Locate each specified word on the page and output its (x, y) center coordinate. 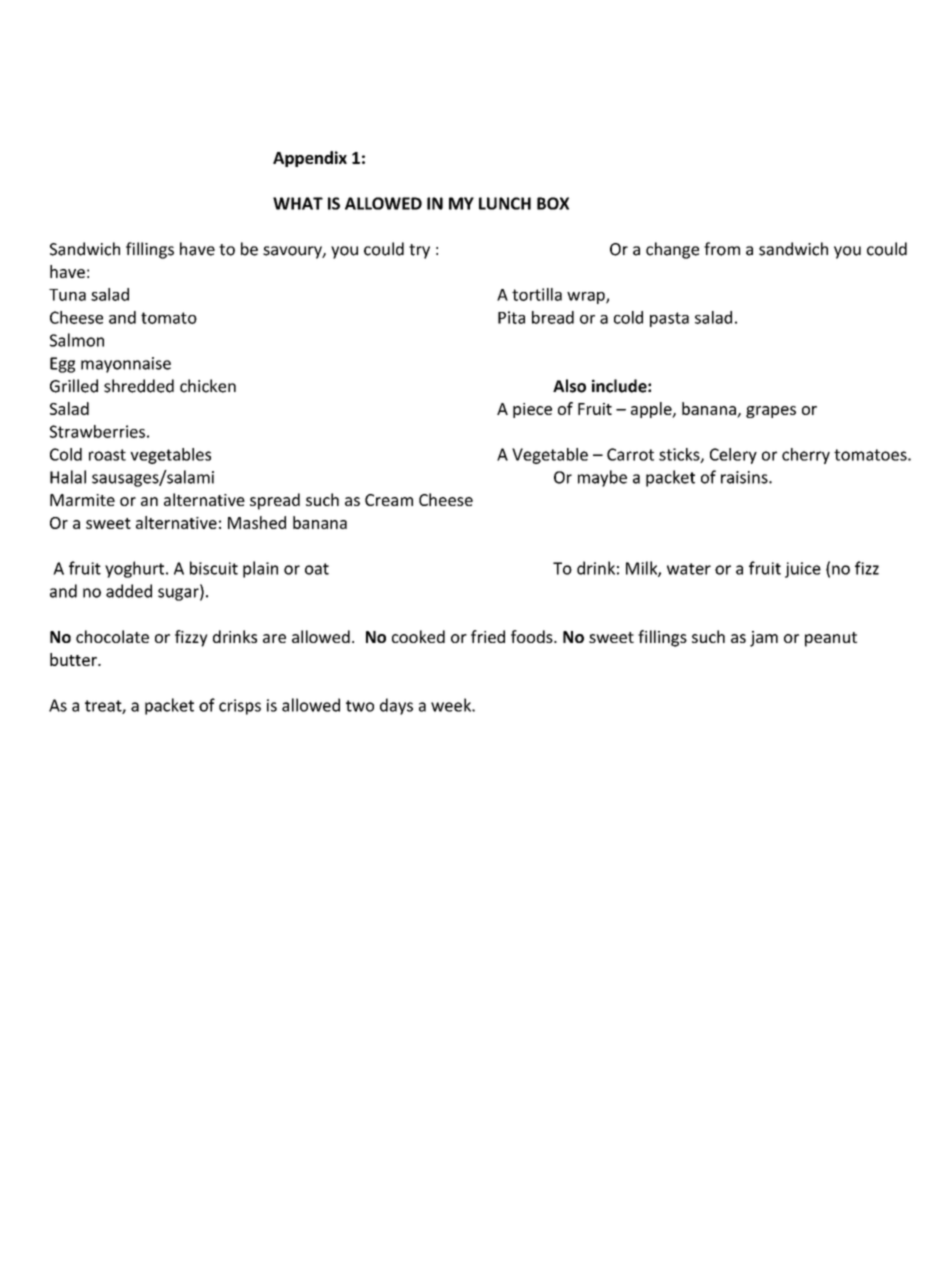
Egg (62, 365)
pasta (669, 319)
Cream (389, 500)
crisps (240, 707)
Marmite (82, 500)
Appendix (310, 159)
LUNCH (505, 203)
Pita (511, 317)
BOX (553, 203)
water (689, 569)
